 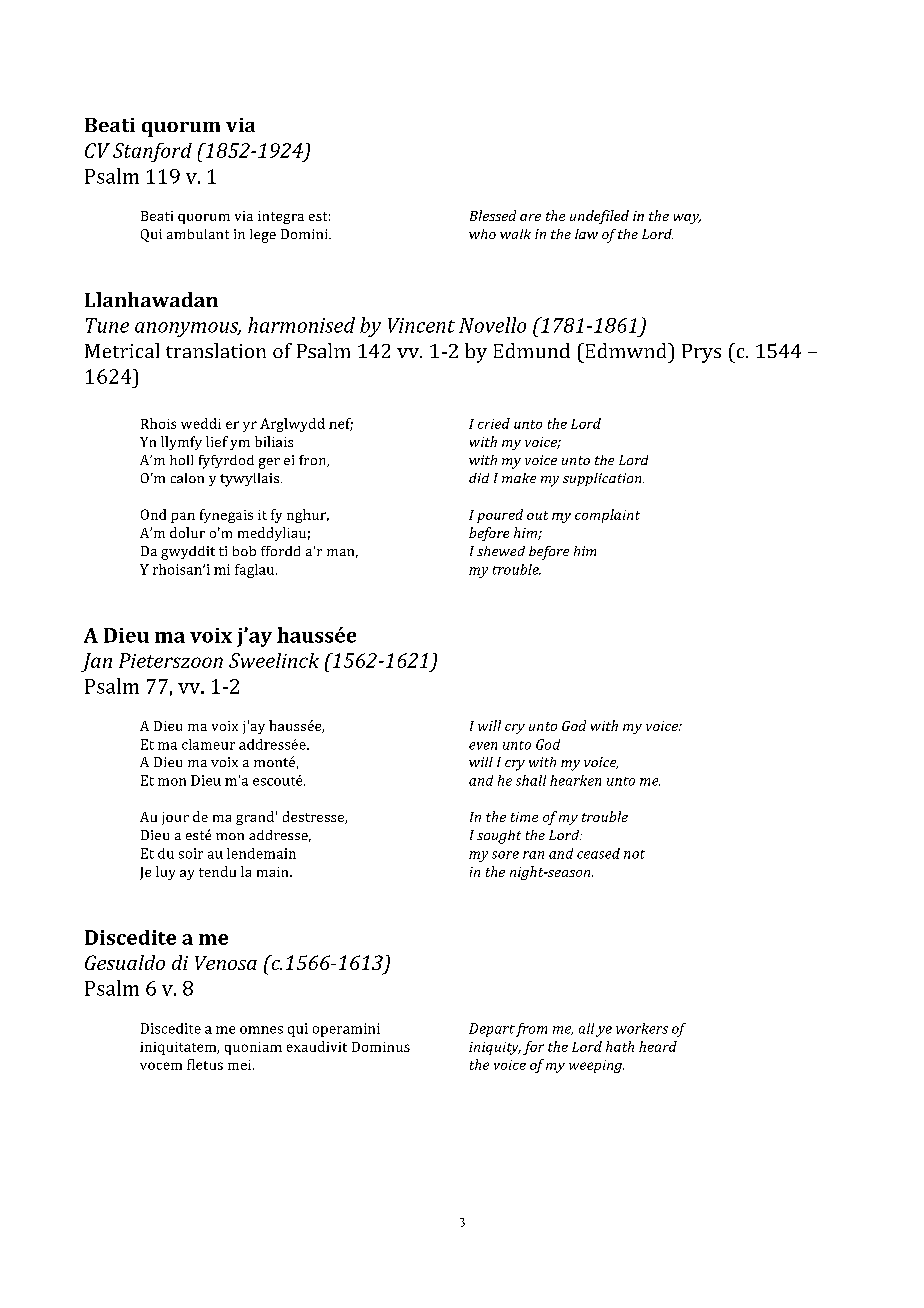 What do you see at coordinates (603, 479) in the screenshot?
I see `supplication` at bounding box center [603, 479].
